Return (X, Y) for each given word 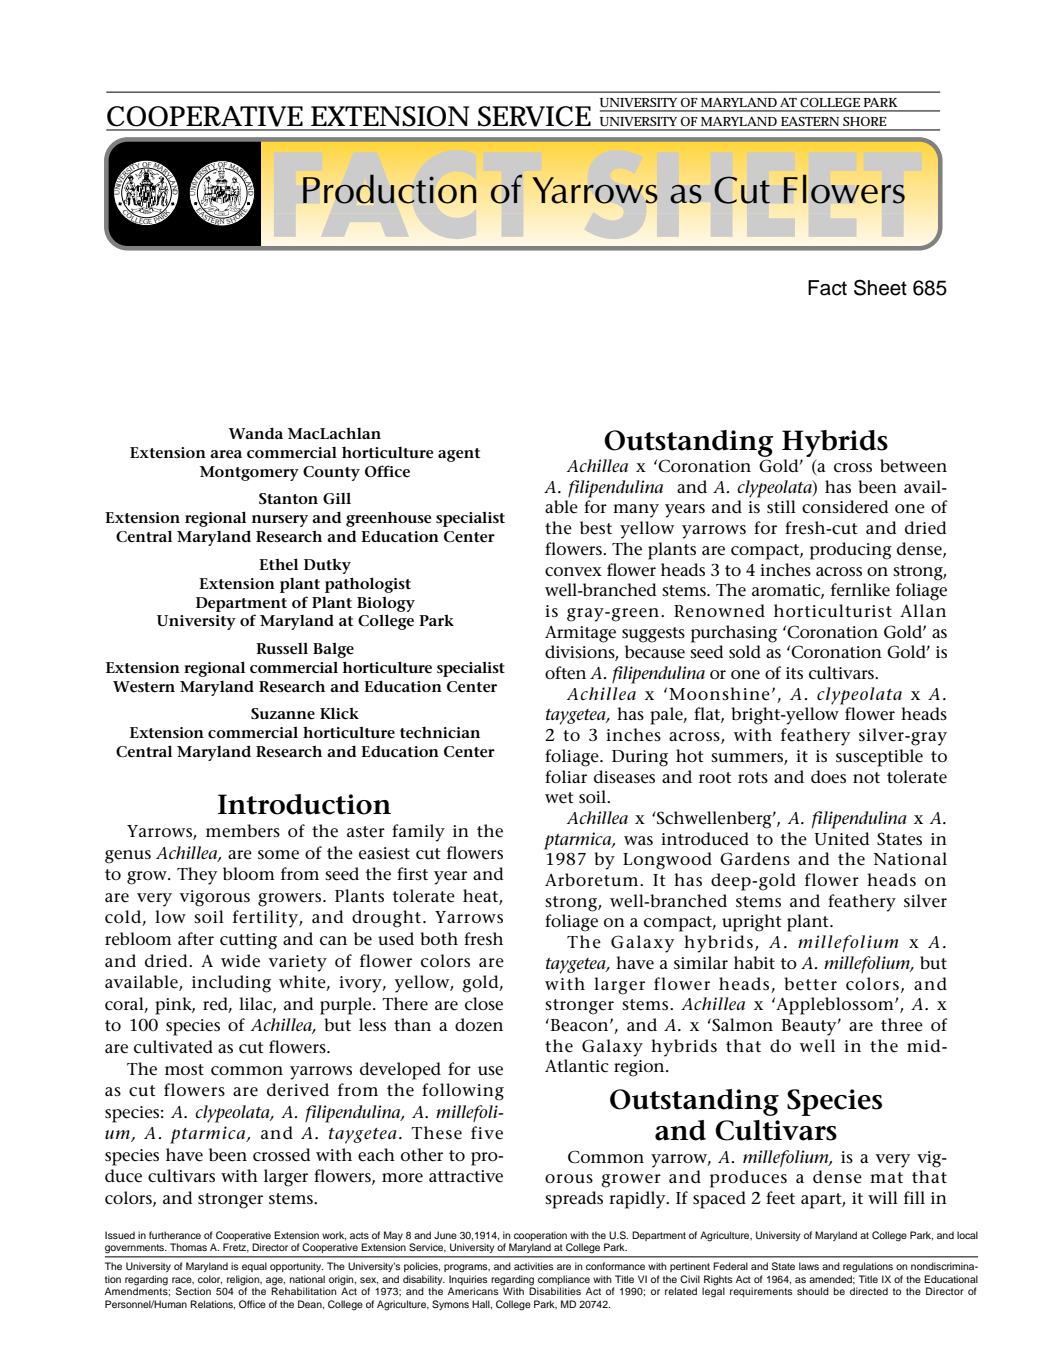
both (439, 938)
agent (459, 455)
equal (254, 1267)
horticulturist (833, 610)
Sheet (880, 287)
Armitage (580, 634)
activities (533, 1266)
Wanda (255, 433)
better (810, 984)
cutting (248, 941)
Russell (282, 648)
